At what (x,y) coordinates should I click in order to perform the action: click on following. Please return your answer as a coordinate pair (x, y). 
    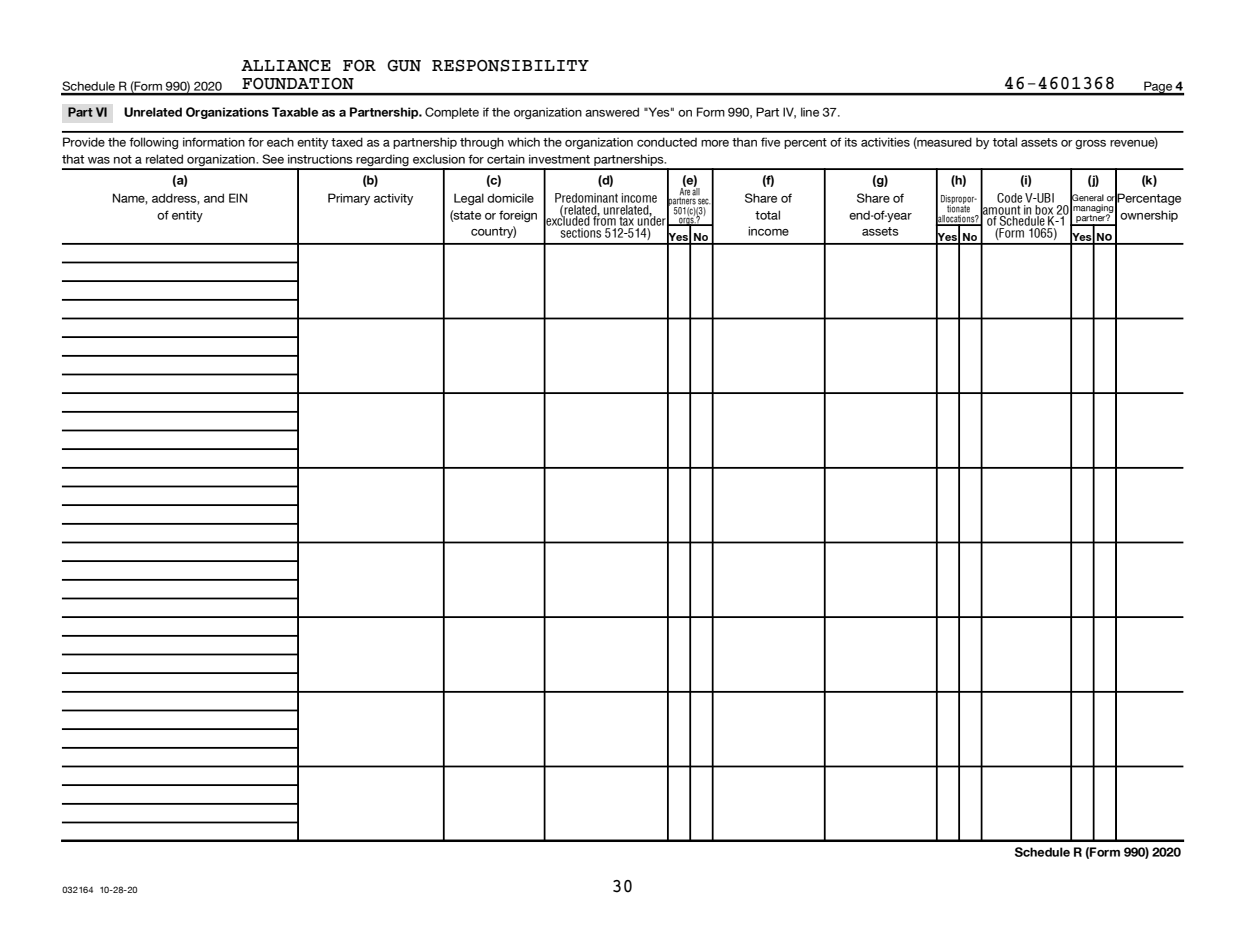
    Looking at the image, I should click on (153, 143).
